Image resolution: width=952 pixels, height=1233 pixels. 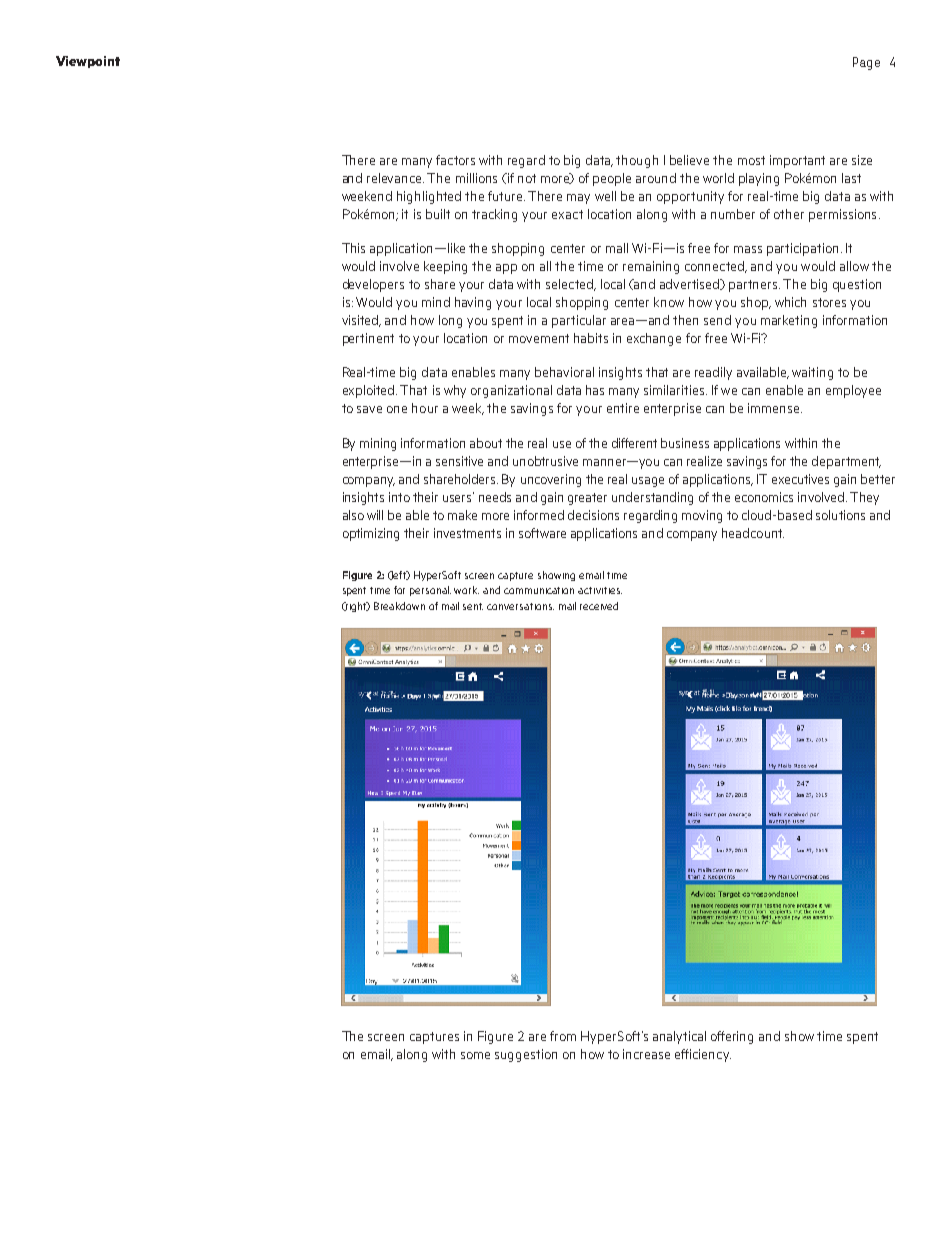 What do you see at coordinates (353, 515) in the screenshot?
I see `also` at bounding box center [353, 515].
